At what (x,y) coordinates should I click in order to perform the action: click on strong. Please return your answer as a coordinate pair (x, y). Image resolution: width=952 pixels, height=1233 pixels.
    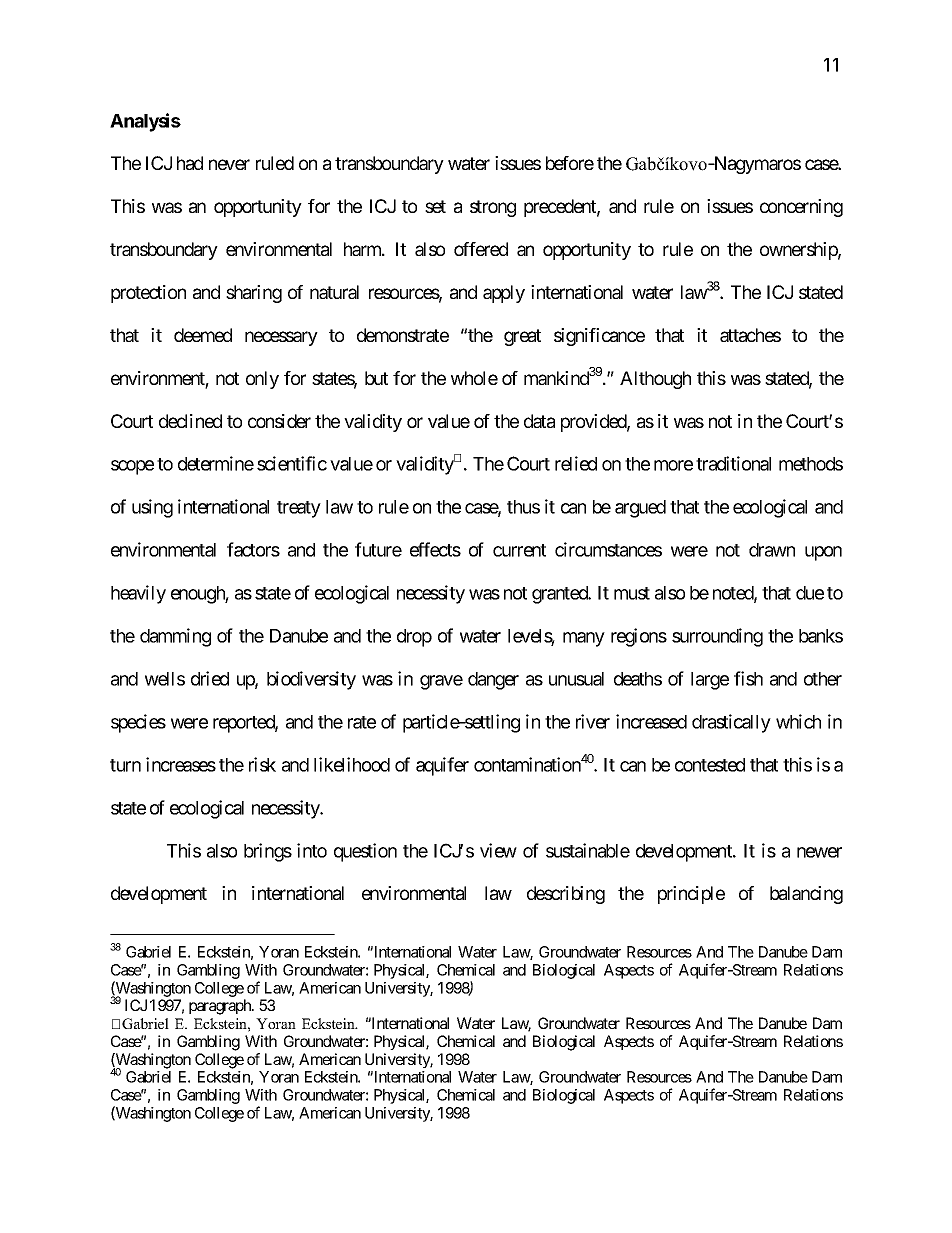
    Looking at the image, I should click on (493, 208).
